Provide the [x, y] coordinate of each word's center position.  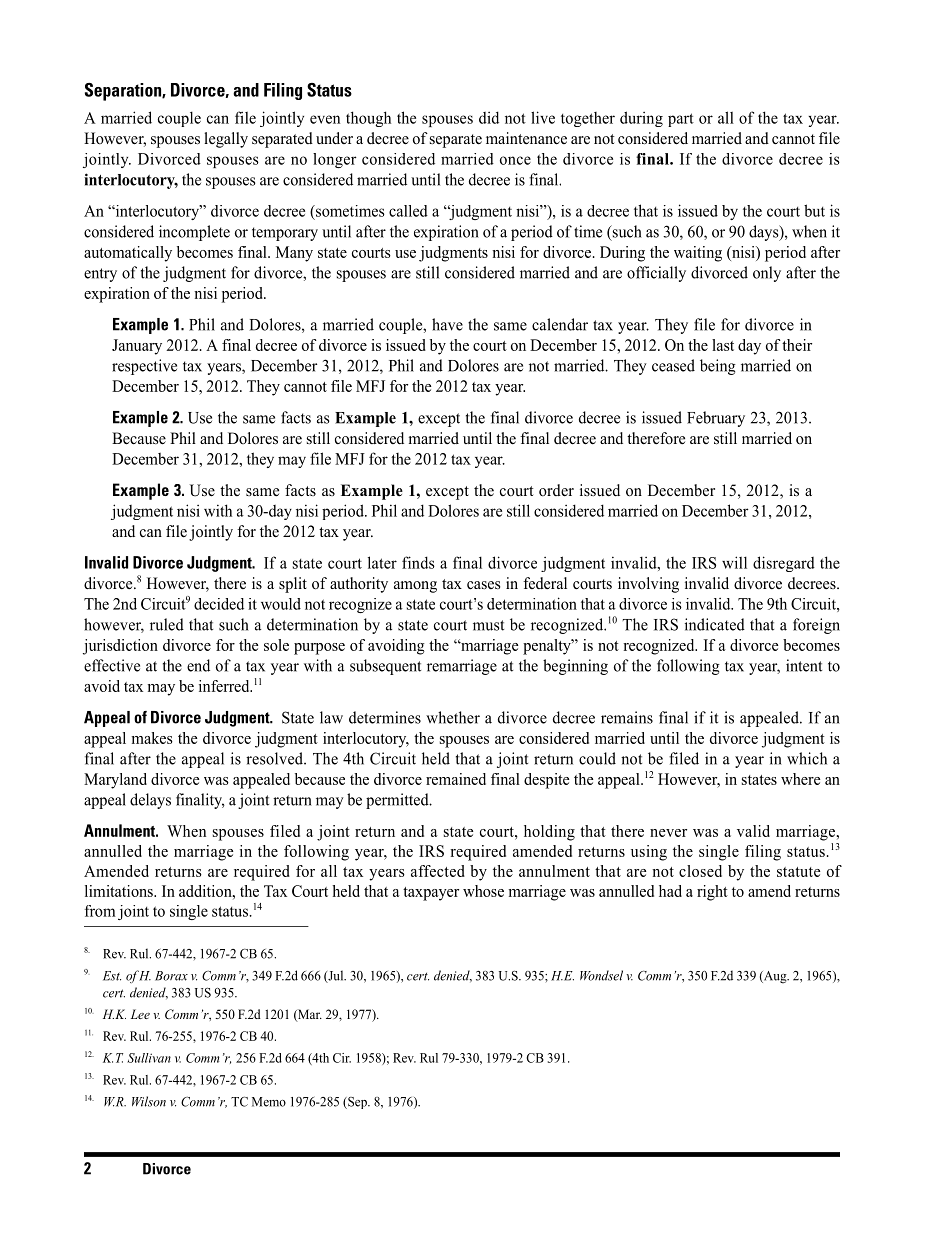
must [488, 625]
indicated [715, 624]
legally [226, 140]
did [489, 117]
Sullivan [149, 1058]
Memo [269, 1102]
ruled [167, 624]
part [681, 120]
